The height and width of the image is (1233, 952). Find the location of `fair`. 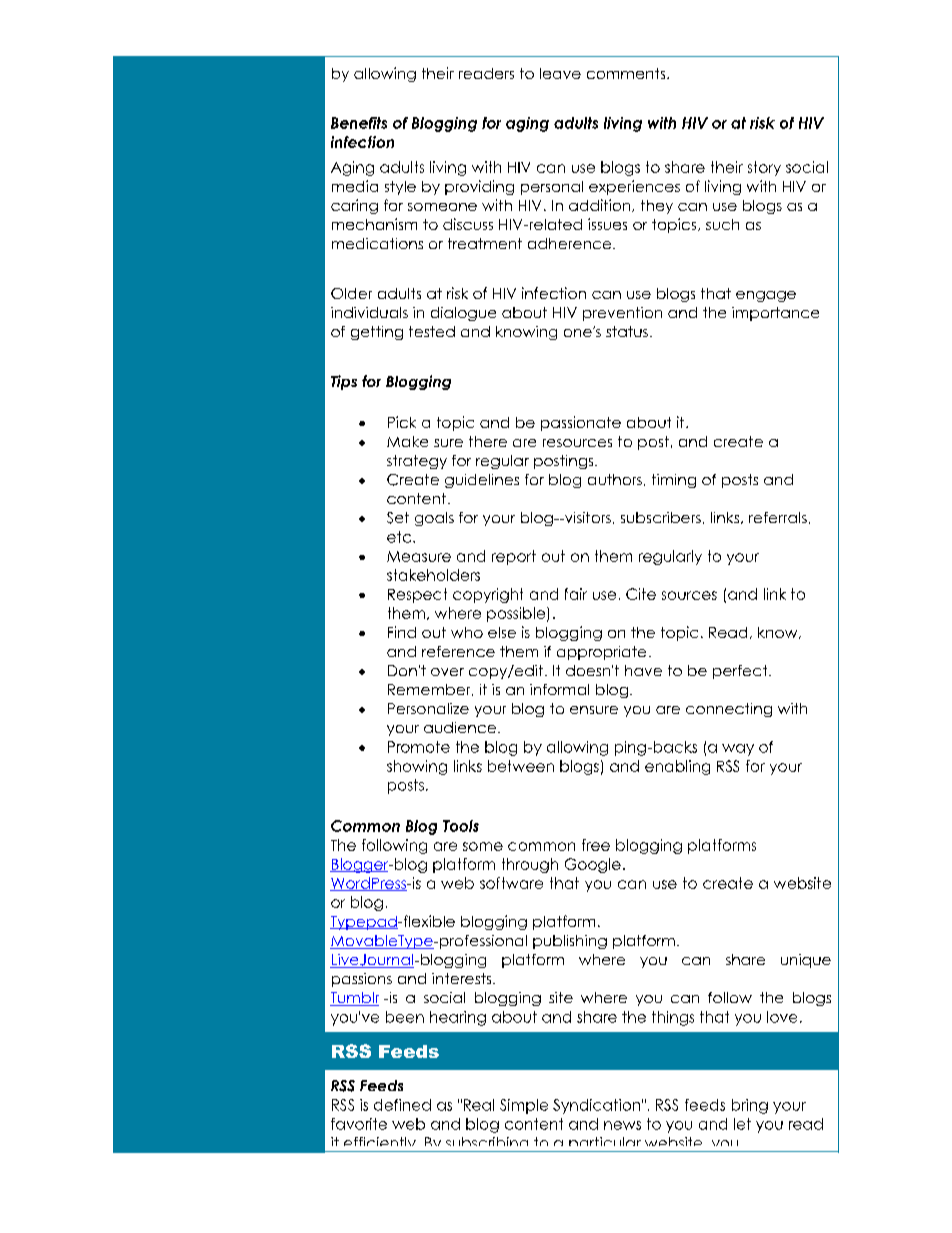

fair is located at coordinates (576, 594).
